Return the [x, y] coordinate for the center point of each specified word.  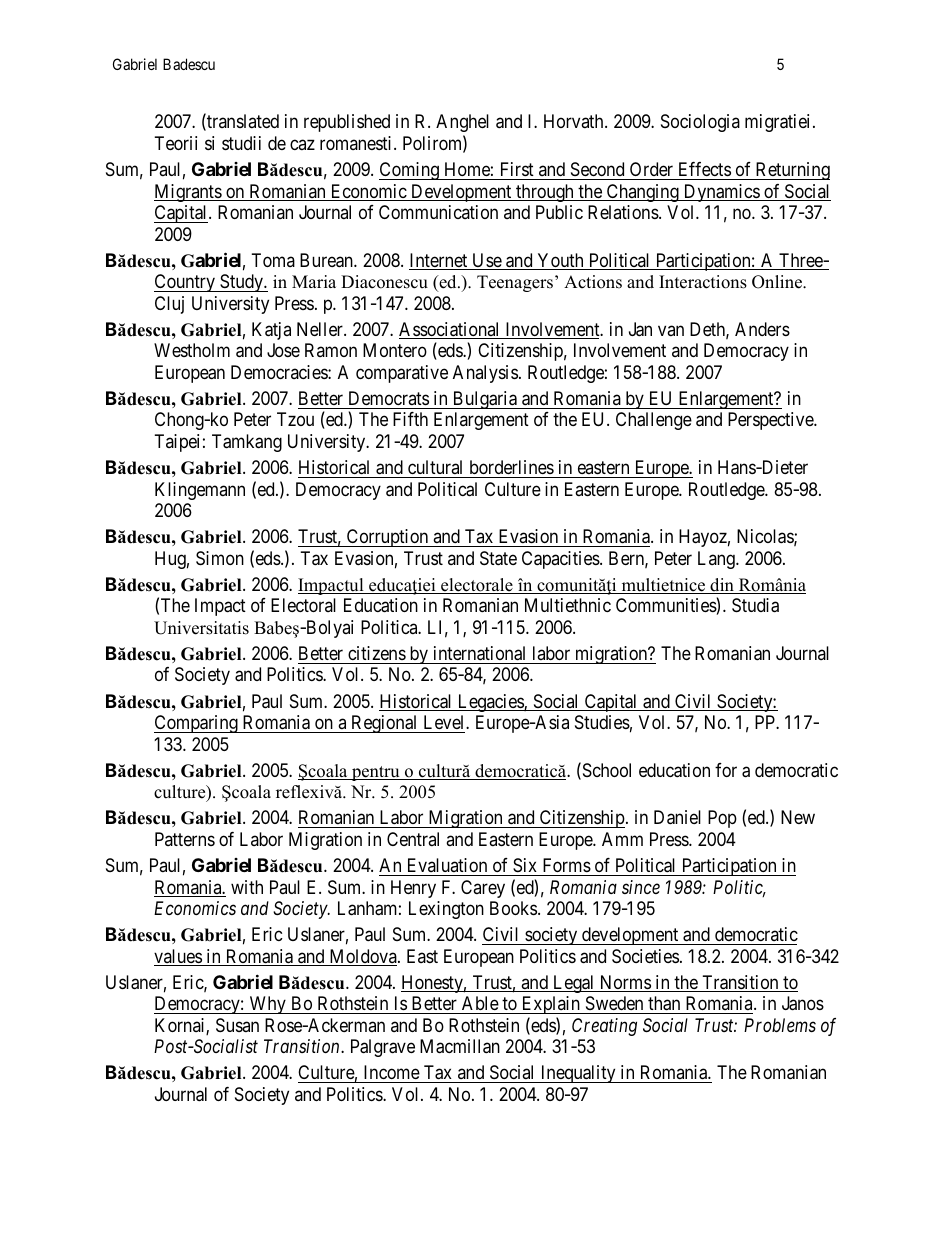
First [517, 169]
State [498, 558]
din [722, 586]
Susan [237, 1025]
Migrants [188, 193]
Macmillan [460, 1046]
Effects [705, 169]
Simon [220, 558]
